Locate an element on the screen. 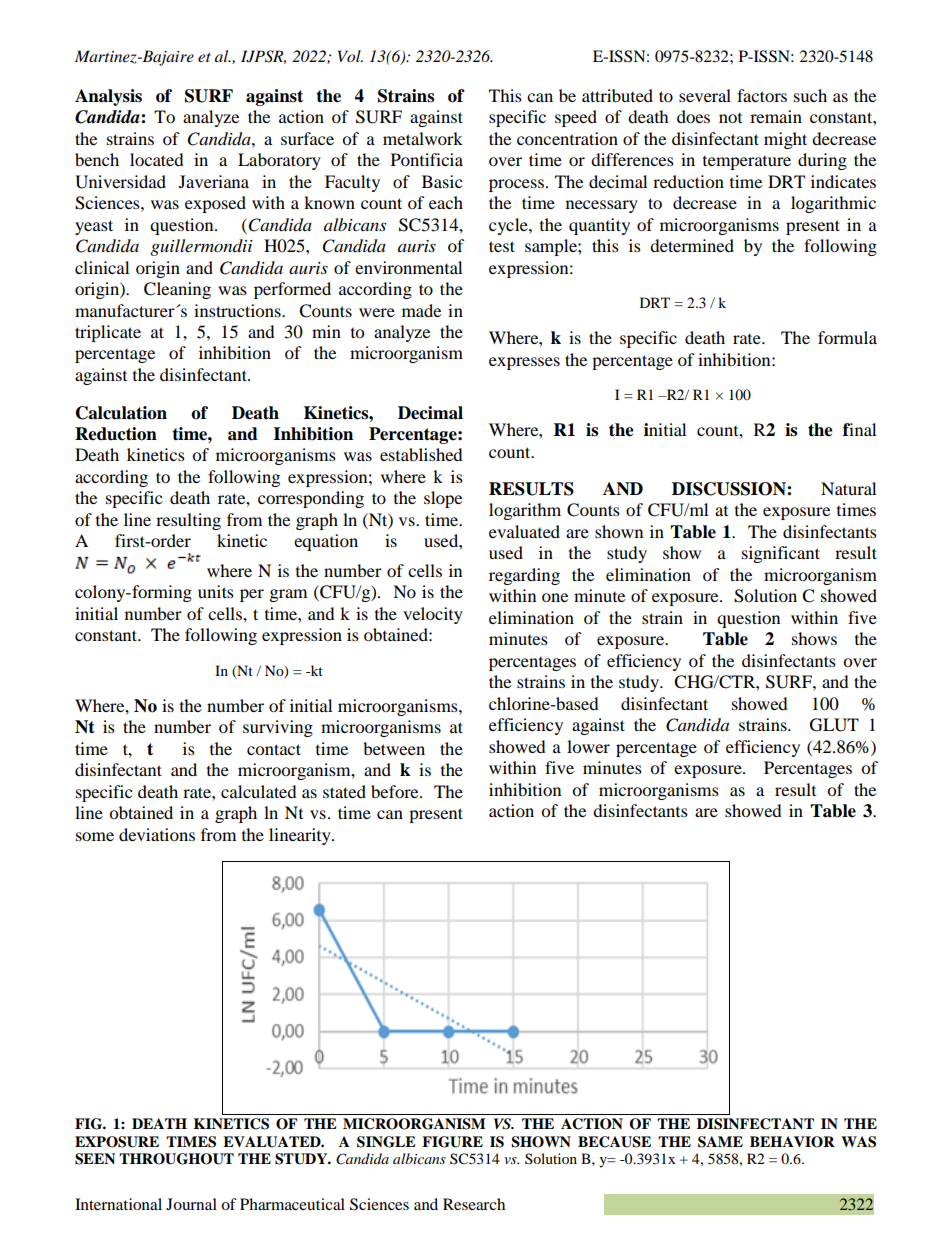 This screenshot has width=952, height=1233. Analysis is located at coordinates (108, 97).
